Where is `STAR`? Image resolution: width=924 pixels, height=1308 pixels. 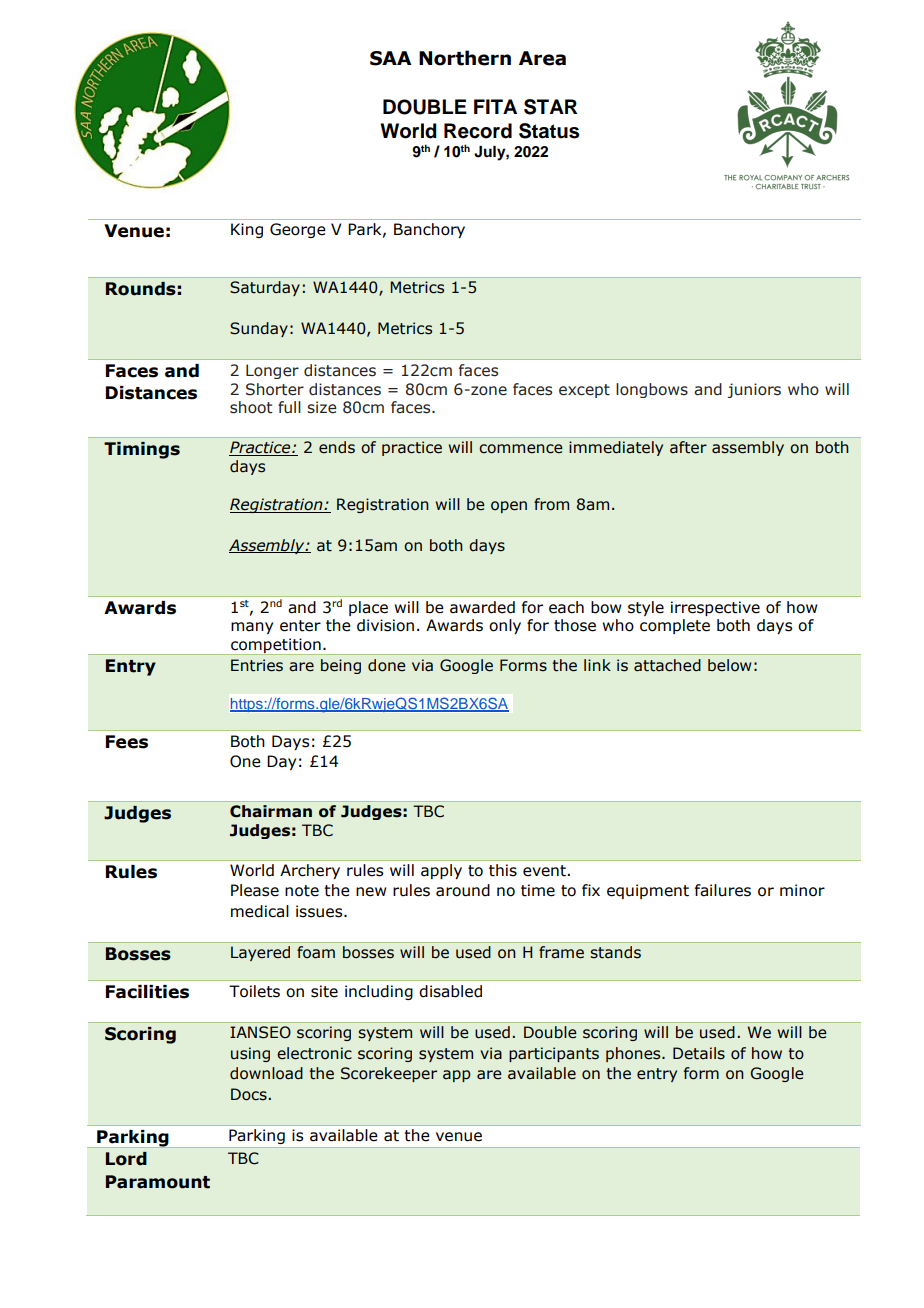
STAR is located at coordinates (550, 107).
